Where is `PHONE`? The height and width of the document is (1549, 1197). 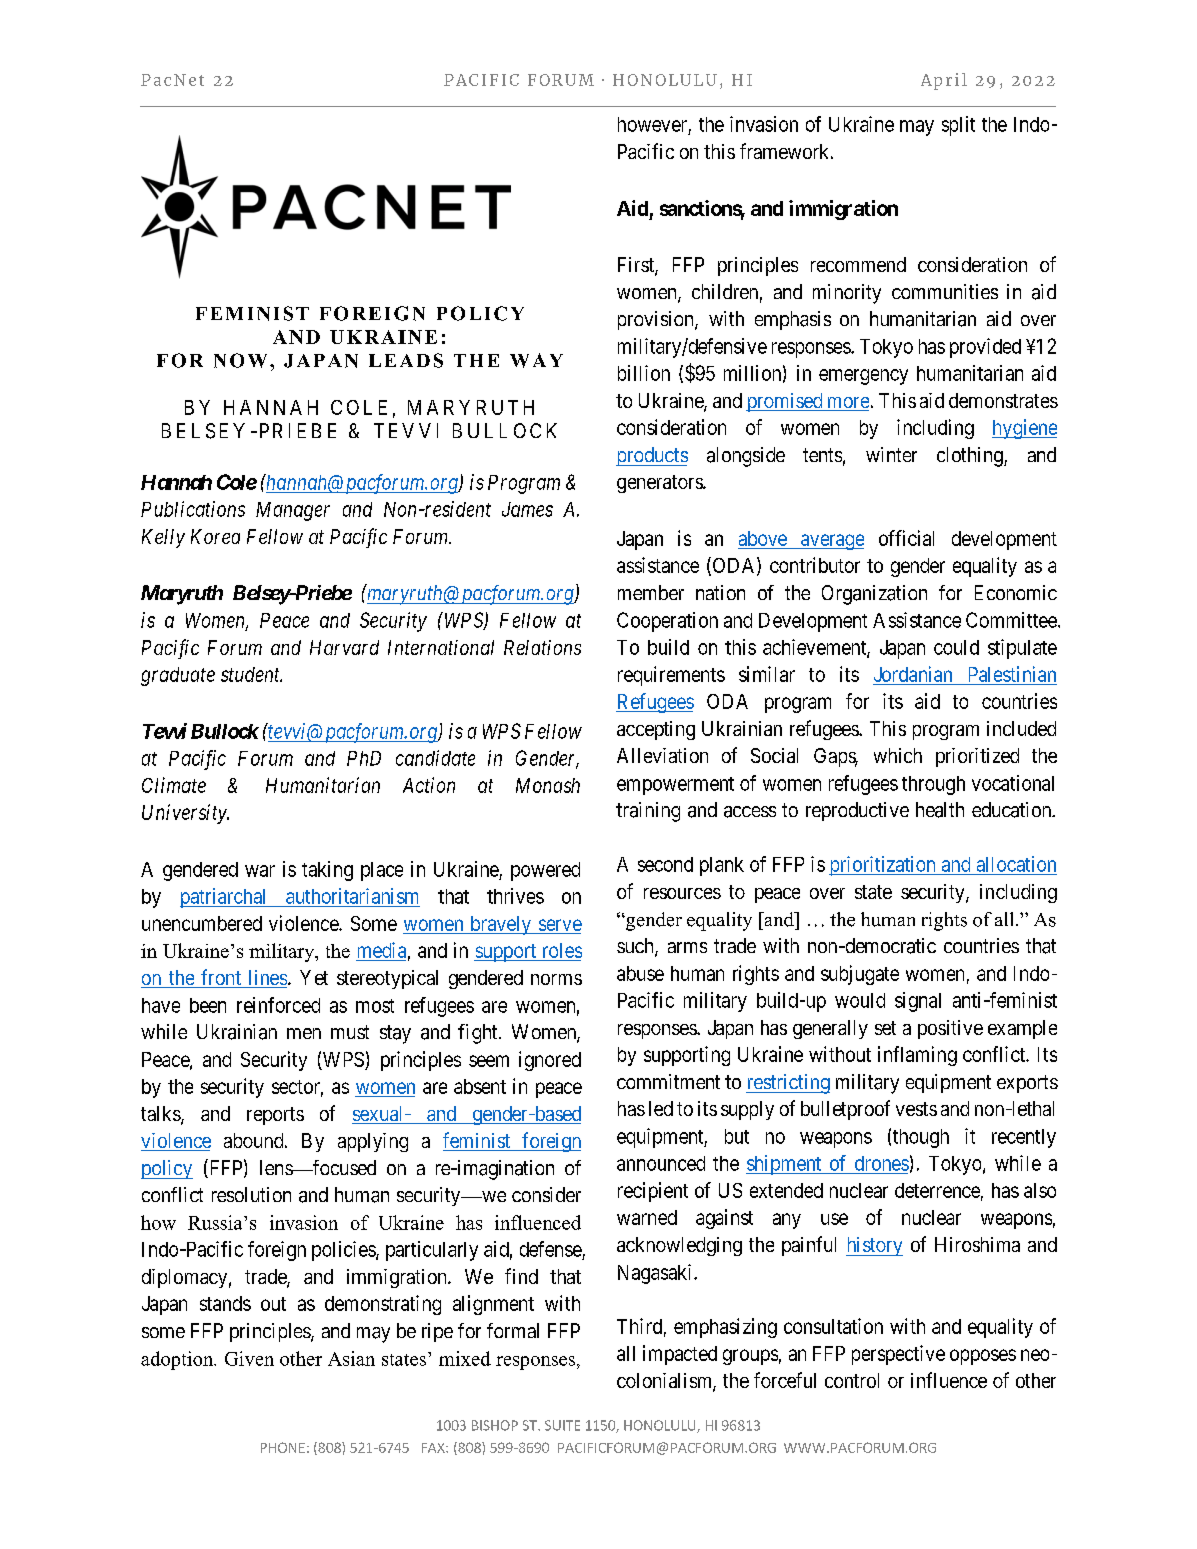
PHONE is located at coordinates (283, 1447).
